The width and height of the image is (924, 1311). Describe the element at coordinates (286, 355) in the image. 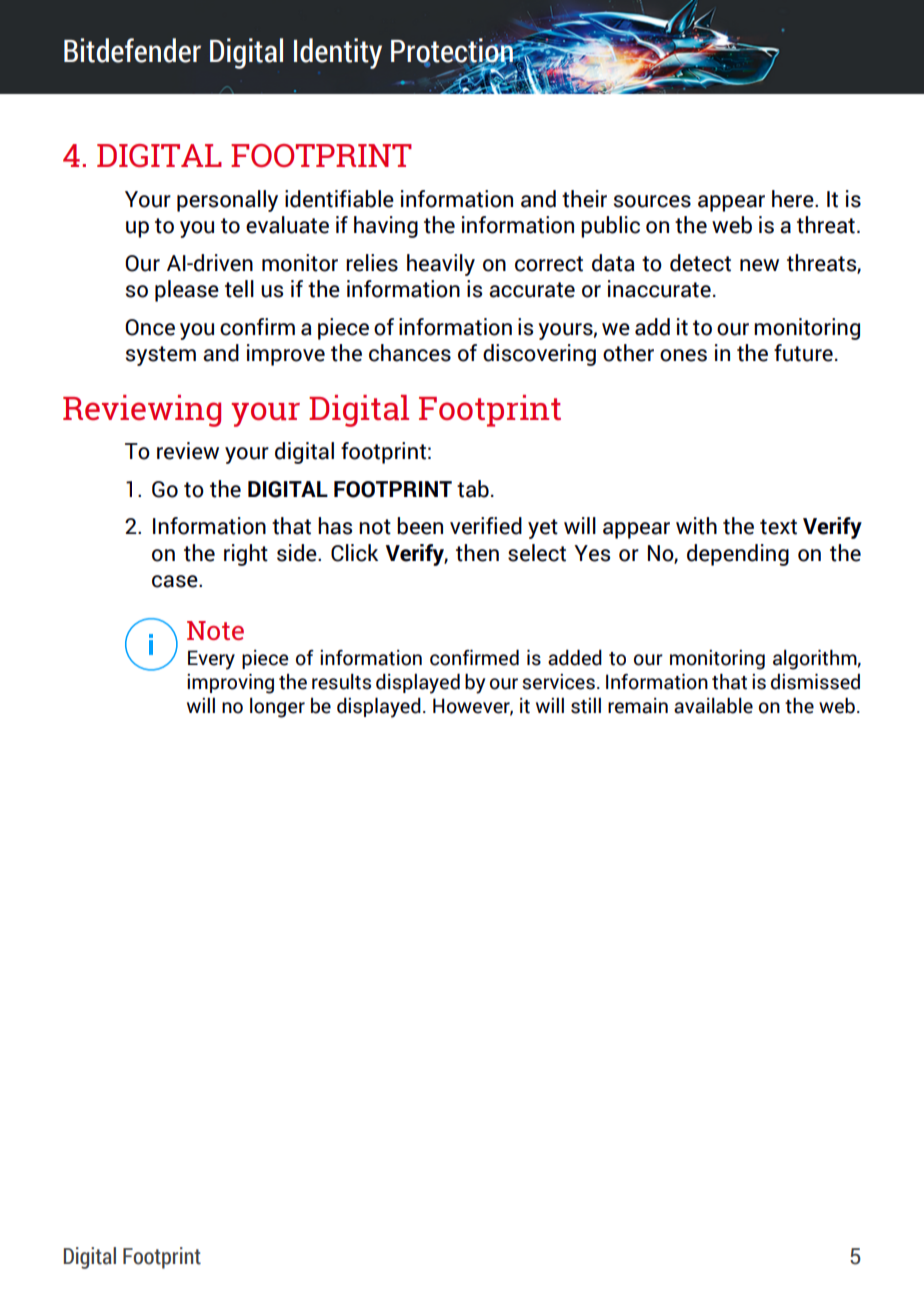

I see `improve` at that location.
